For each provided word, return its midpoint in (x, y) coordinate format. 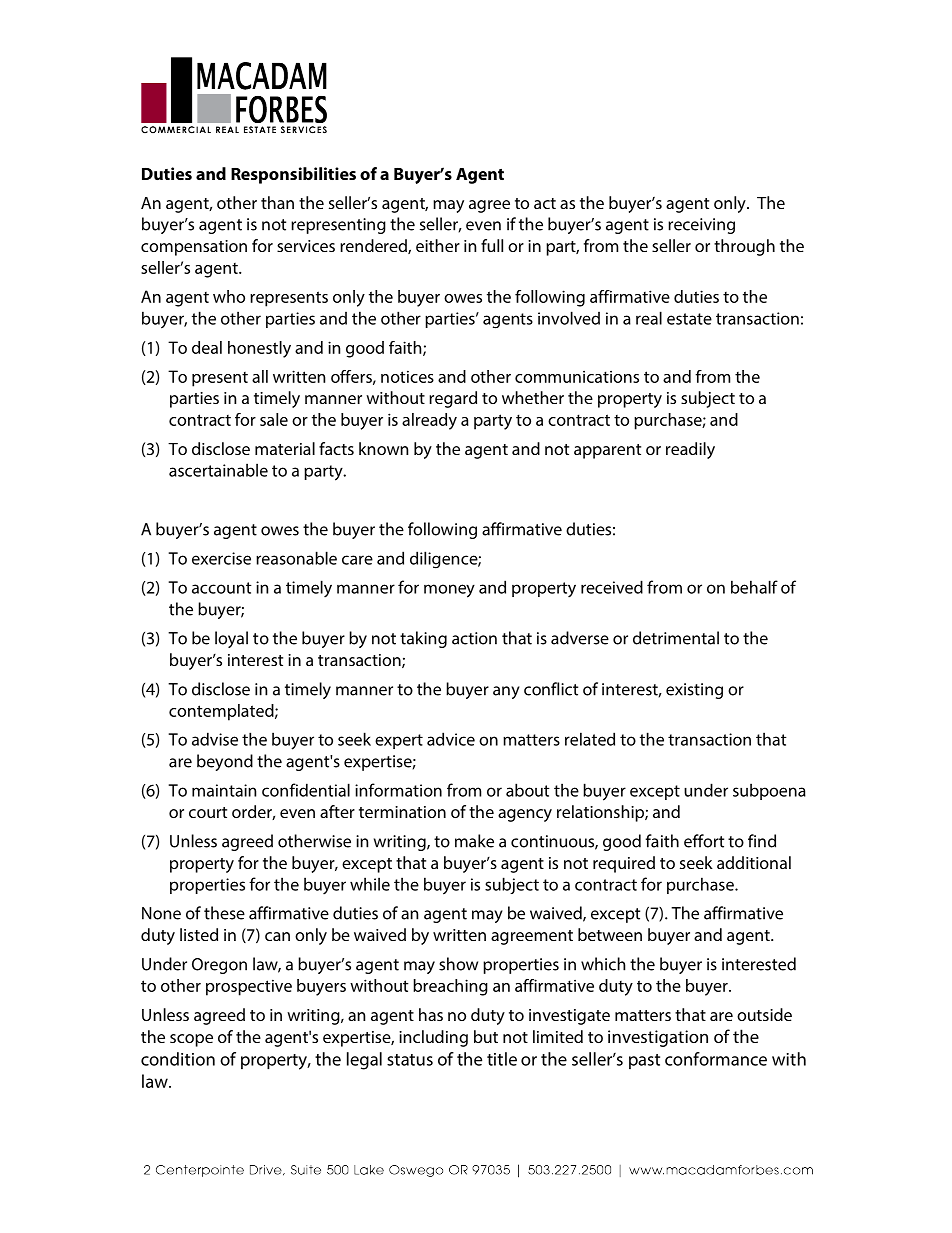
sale (274, 419)
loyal (231, 639)
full (492, 245)
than (277, 202)
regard (453, 399)
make (474, 841)
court (208, 812)
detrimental (676, 638)
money (449, 591)
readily (690, 450)
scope (191, 1040)
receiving (701, 226)
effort (704, 841)
